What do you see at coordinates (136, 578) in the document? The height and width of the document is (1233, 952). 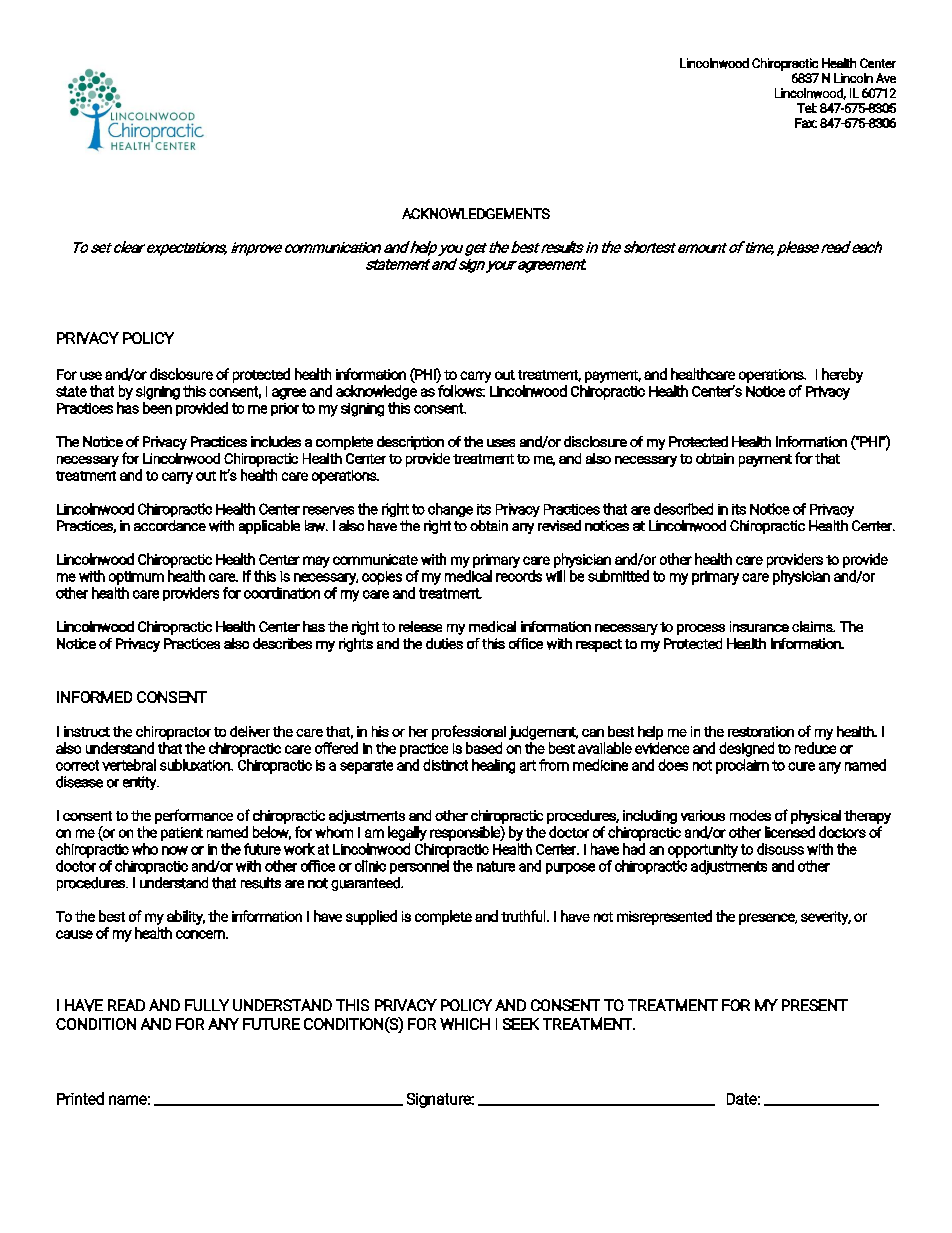 I see `optimum` at bounding box center [136, 578].
